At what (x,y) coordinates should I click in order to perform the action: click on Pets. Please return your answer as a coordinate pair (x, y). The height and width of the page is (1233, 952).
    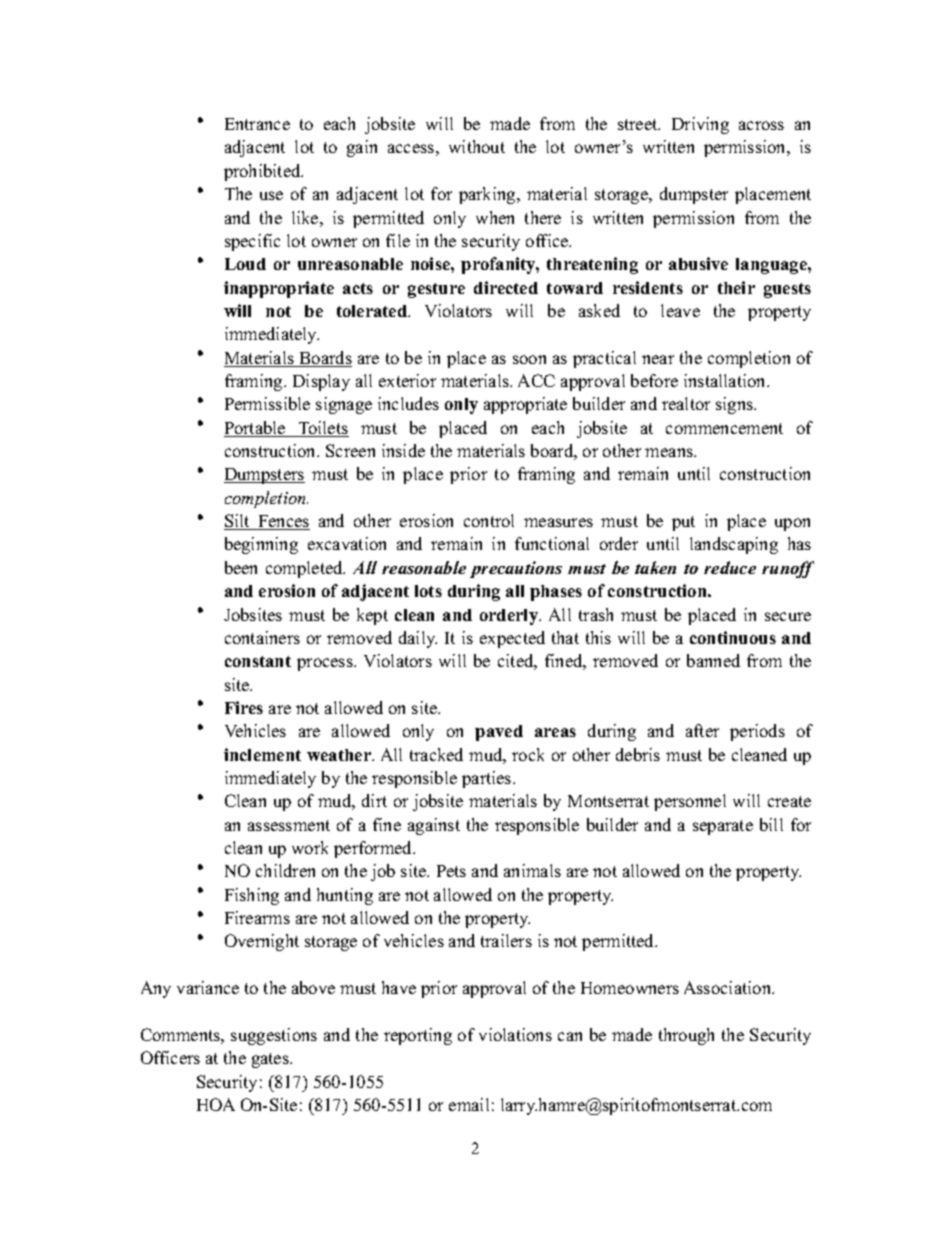
    Looking at the image, I should click on (451, 871).
